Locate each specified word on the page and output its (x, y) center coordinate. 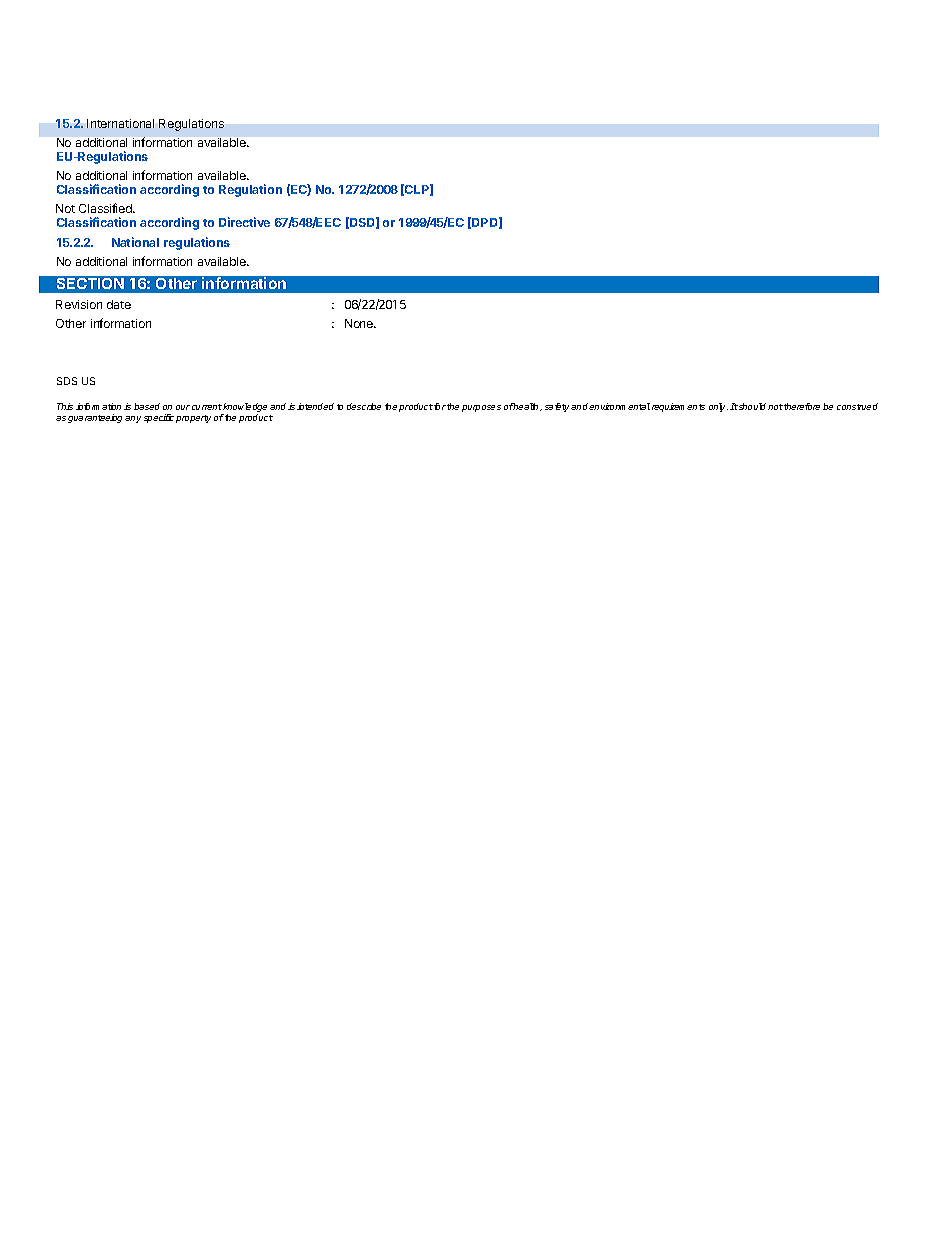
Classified (106, 208)
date (119, 304)
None (360, 323)
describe (364, 406)
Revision (79, 304)
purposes (481, 408)
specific (159, 418)
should (751, 406)
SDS (67, 381)
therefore (802, 406)
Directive (244, 222)
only (718, 407)
